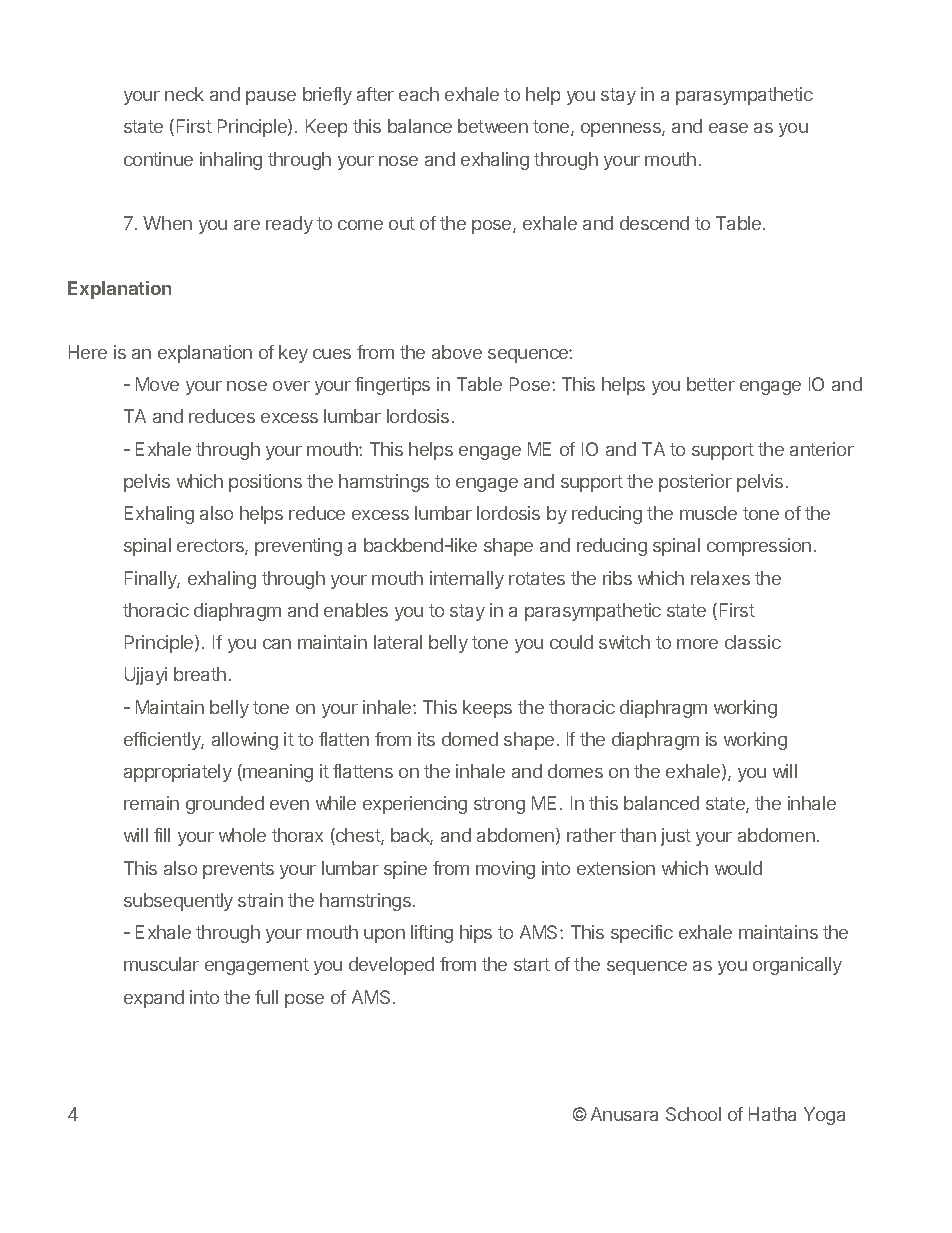  Describe the element at coordinates (505, 870) in the screenshot. I see `moving` at that location.
